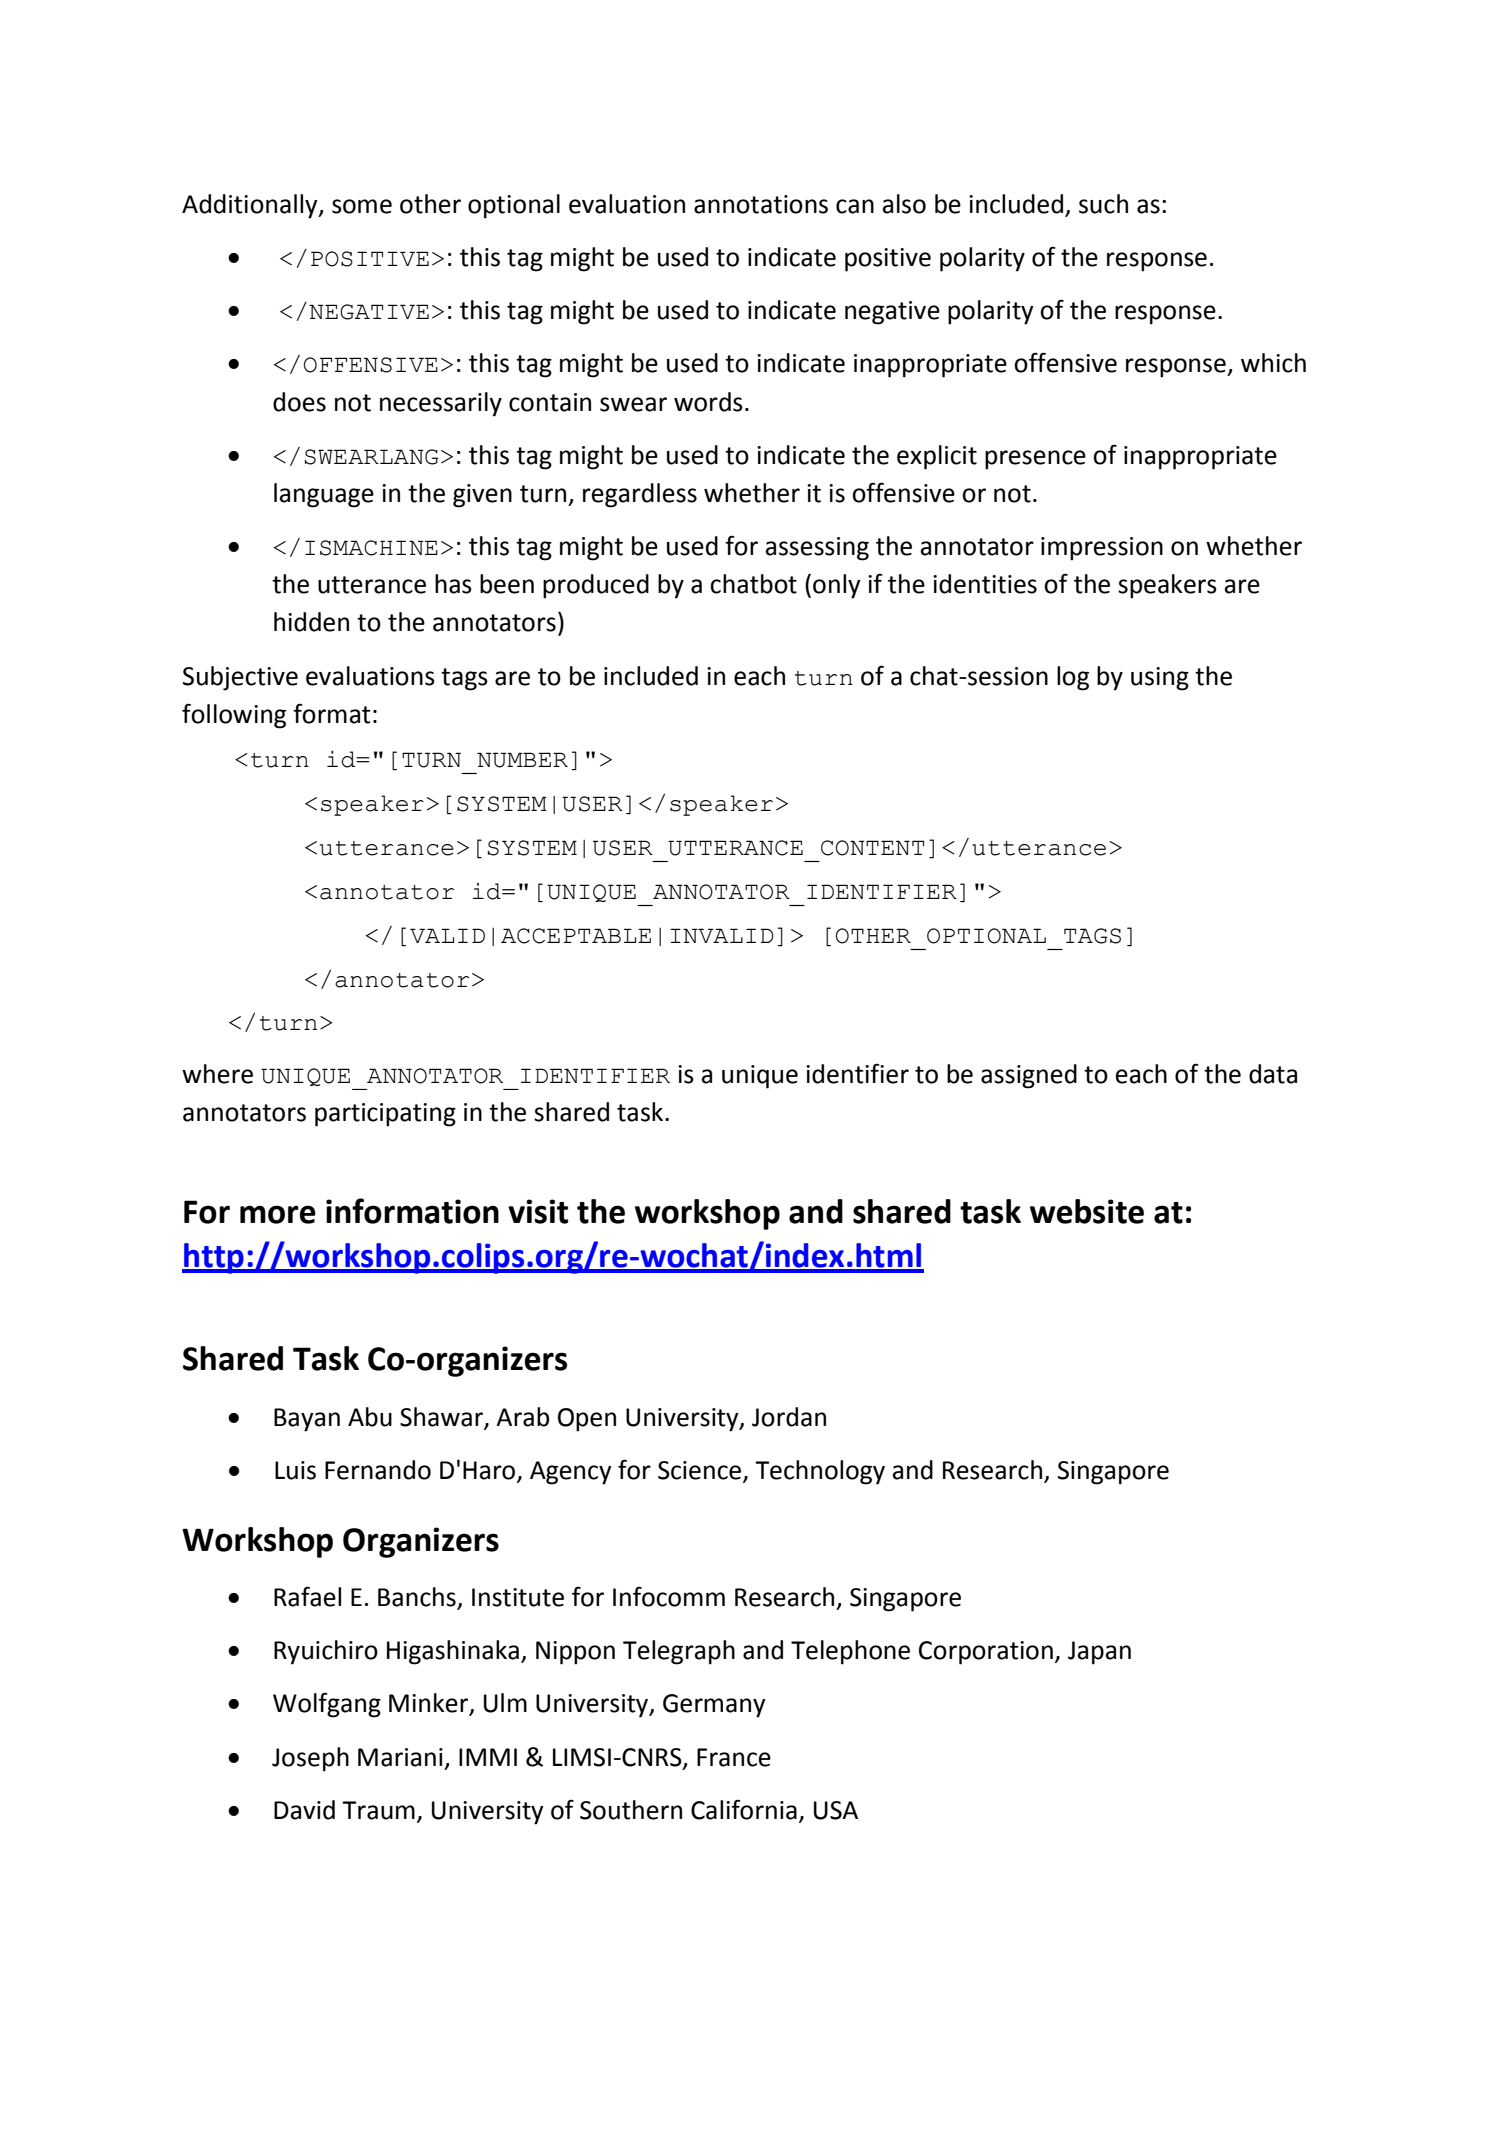  Describe the element at coordinates (1103, 204) in the screenshot. I see `such` at that location.
